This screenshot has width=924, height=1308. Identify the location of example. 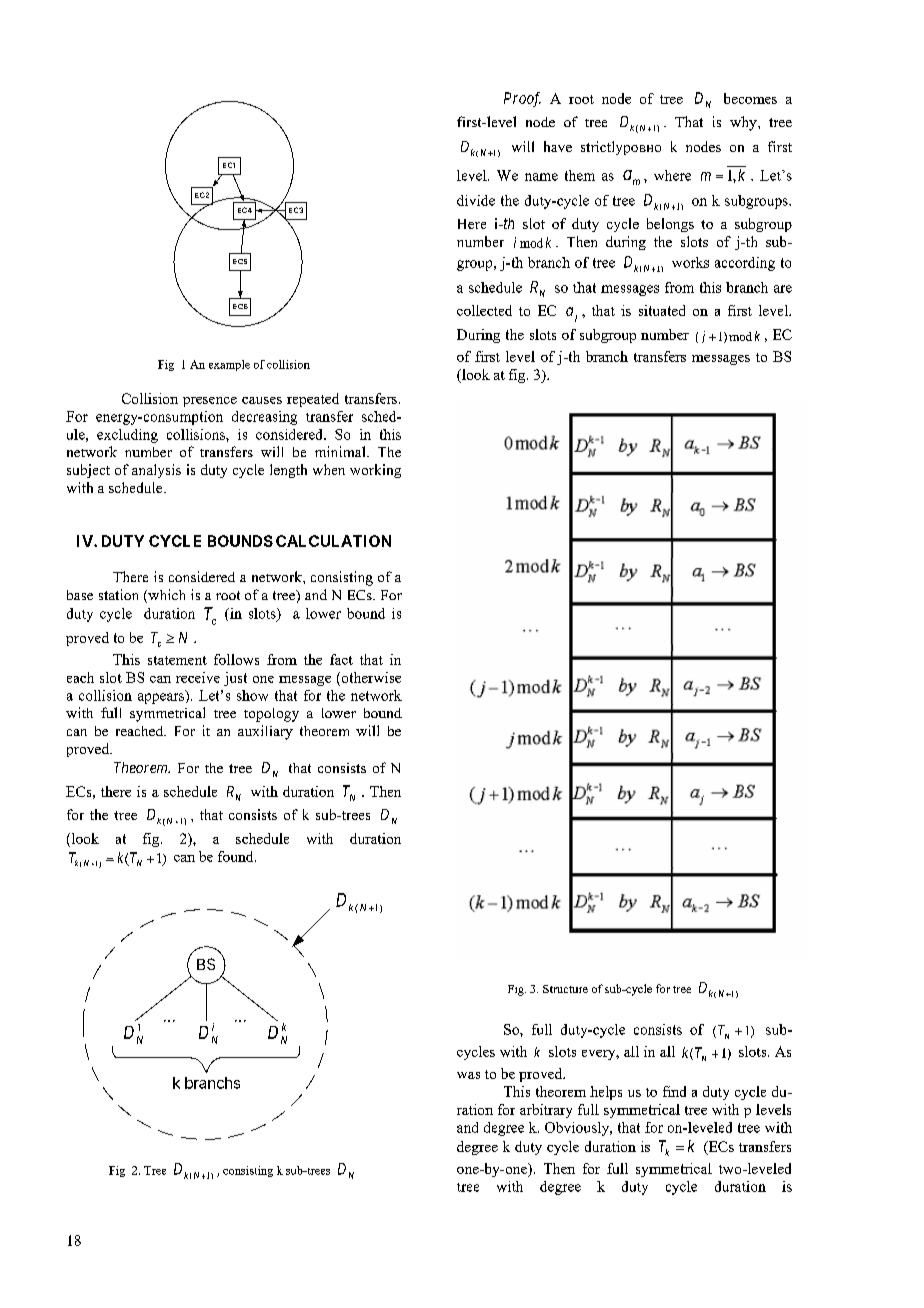
(229, 365).
